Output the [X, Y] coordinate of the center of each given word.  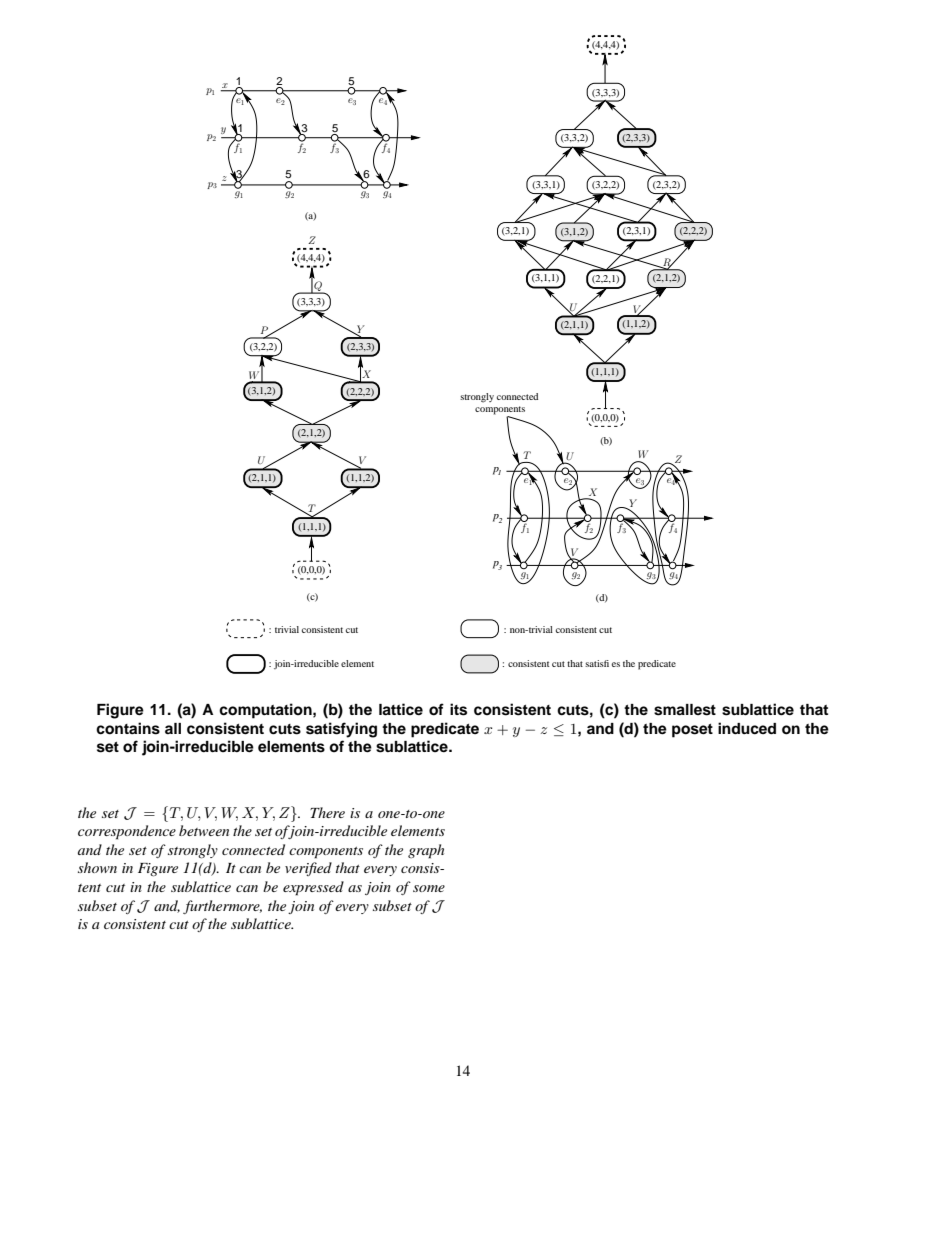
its [458, 709]
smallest [685, 710]
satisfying [341, 730]
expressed [313, 888]
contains [128, 728]
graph [426, 851]
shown [97, 867]
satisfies [602, 663]
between [204, 830]
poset [692, 731]
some [429, 888]
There [327, 812]
